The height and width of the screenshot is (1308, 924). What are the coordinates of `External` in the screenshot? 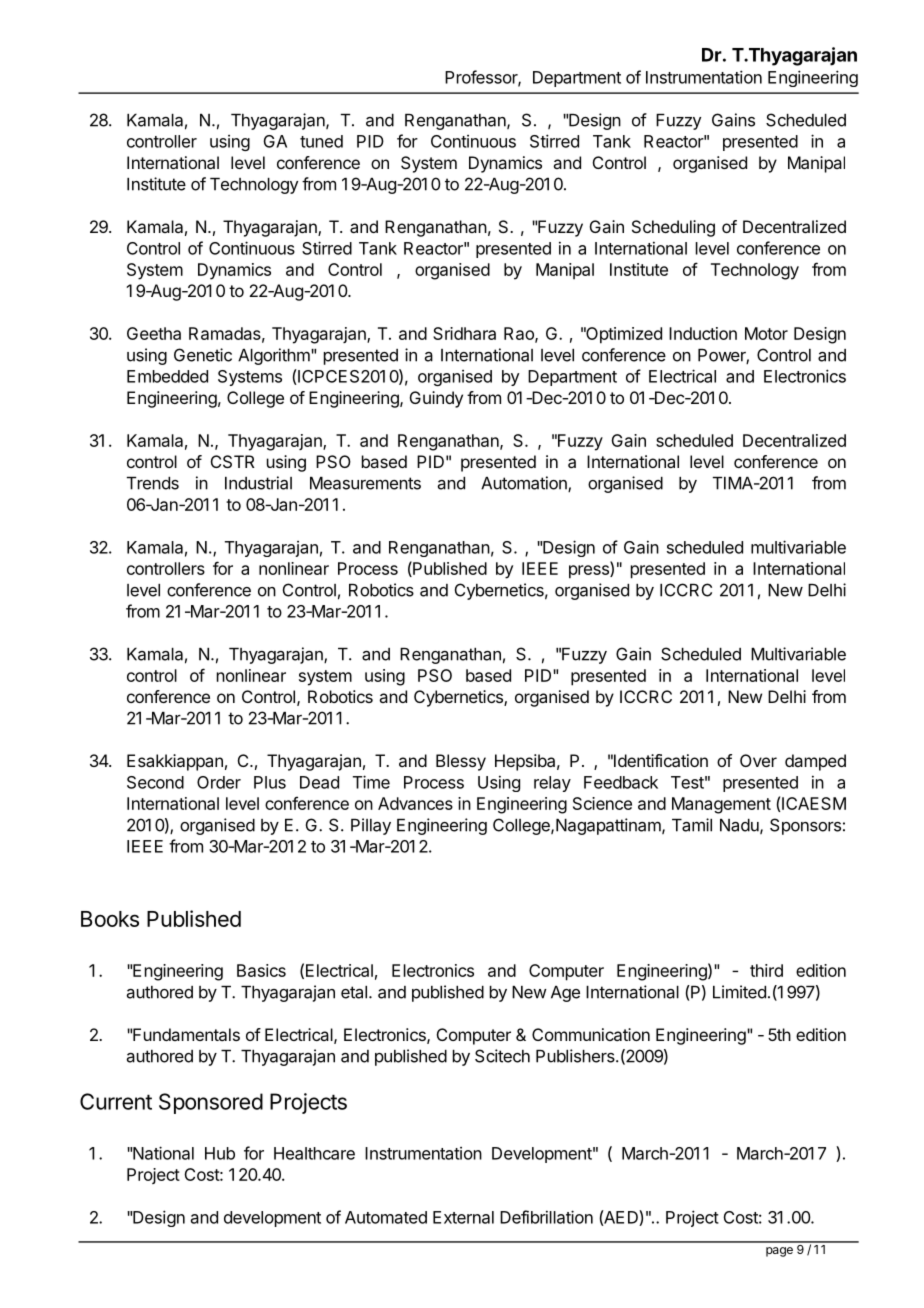 It's located at (463, 1217).
